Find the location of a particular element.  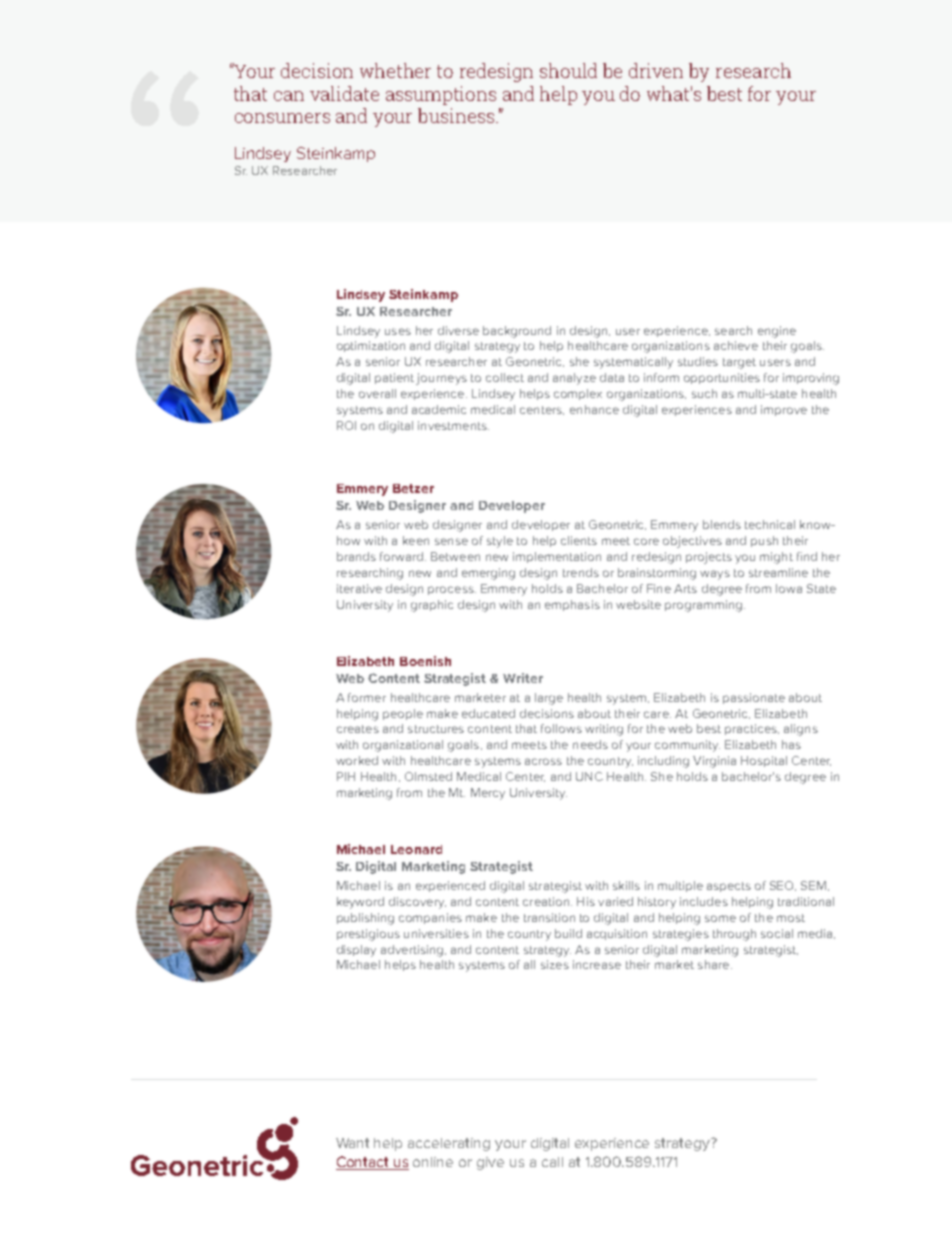

publishing is located at coordinates (365, 919).
